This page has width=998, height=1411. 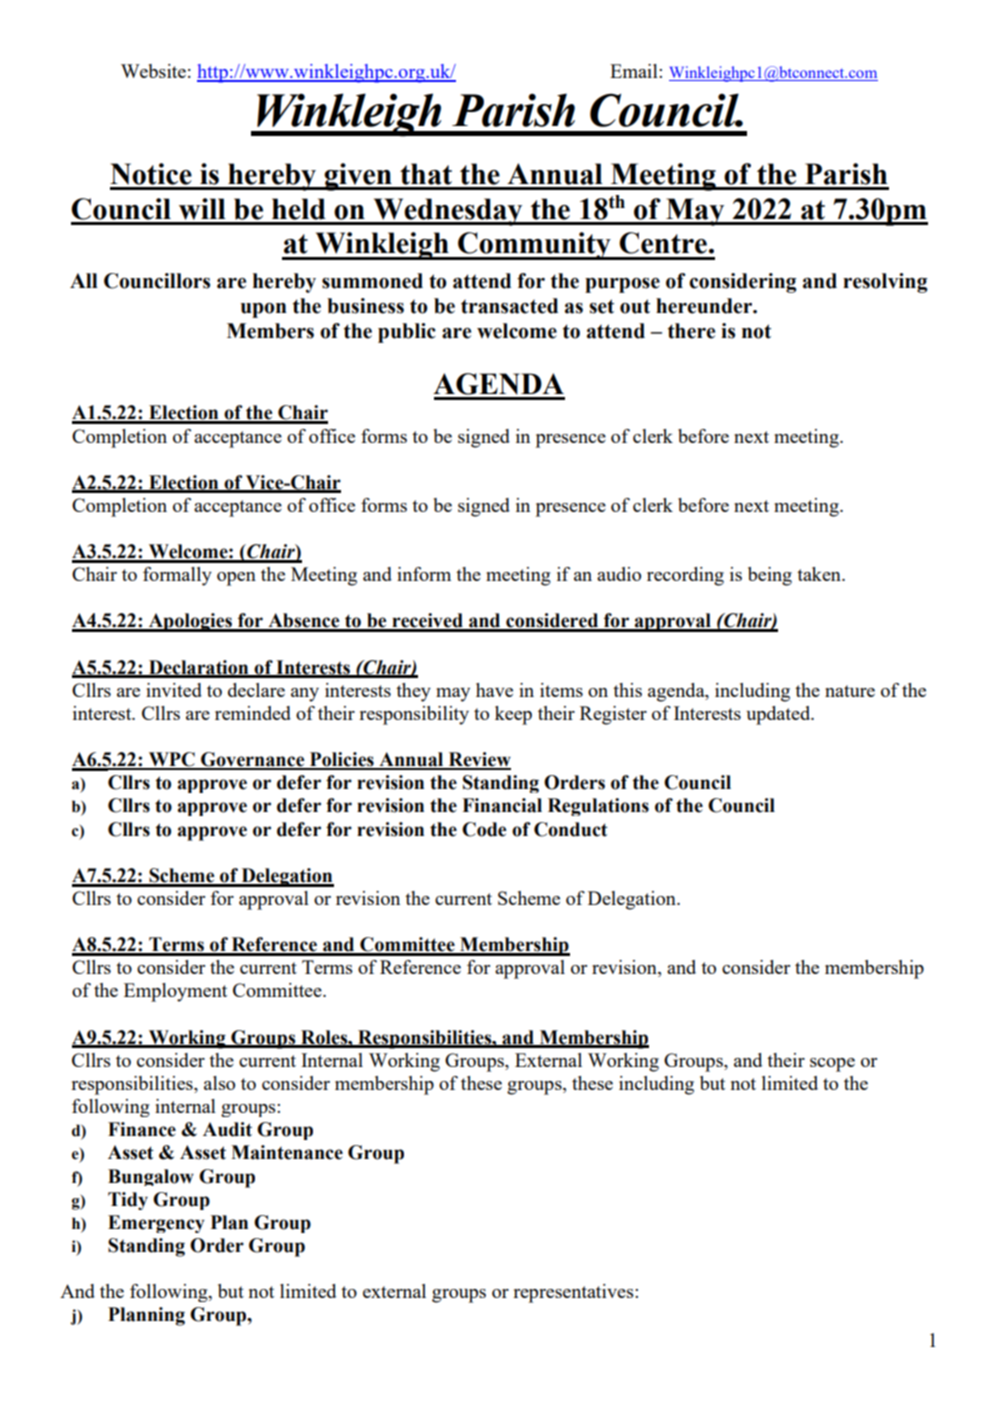 I want to click on scope, so click(x=832, y=1065).
